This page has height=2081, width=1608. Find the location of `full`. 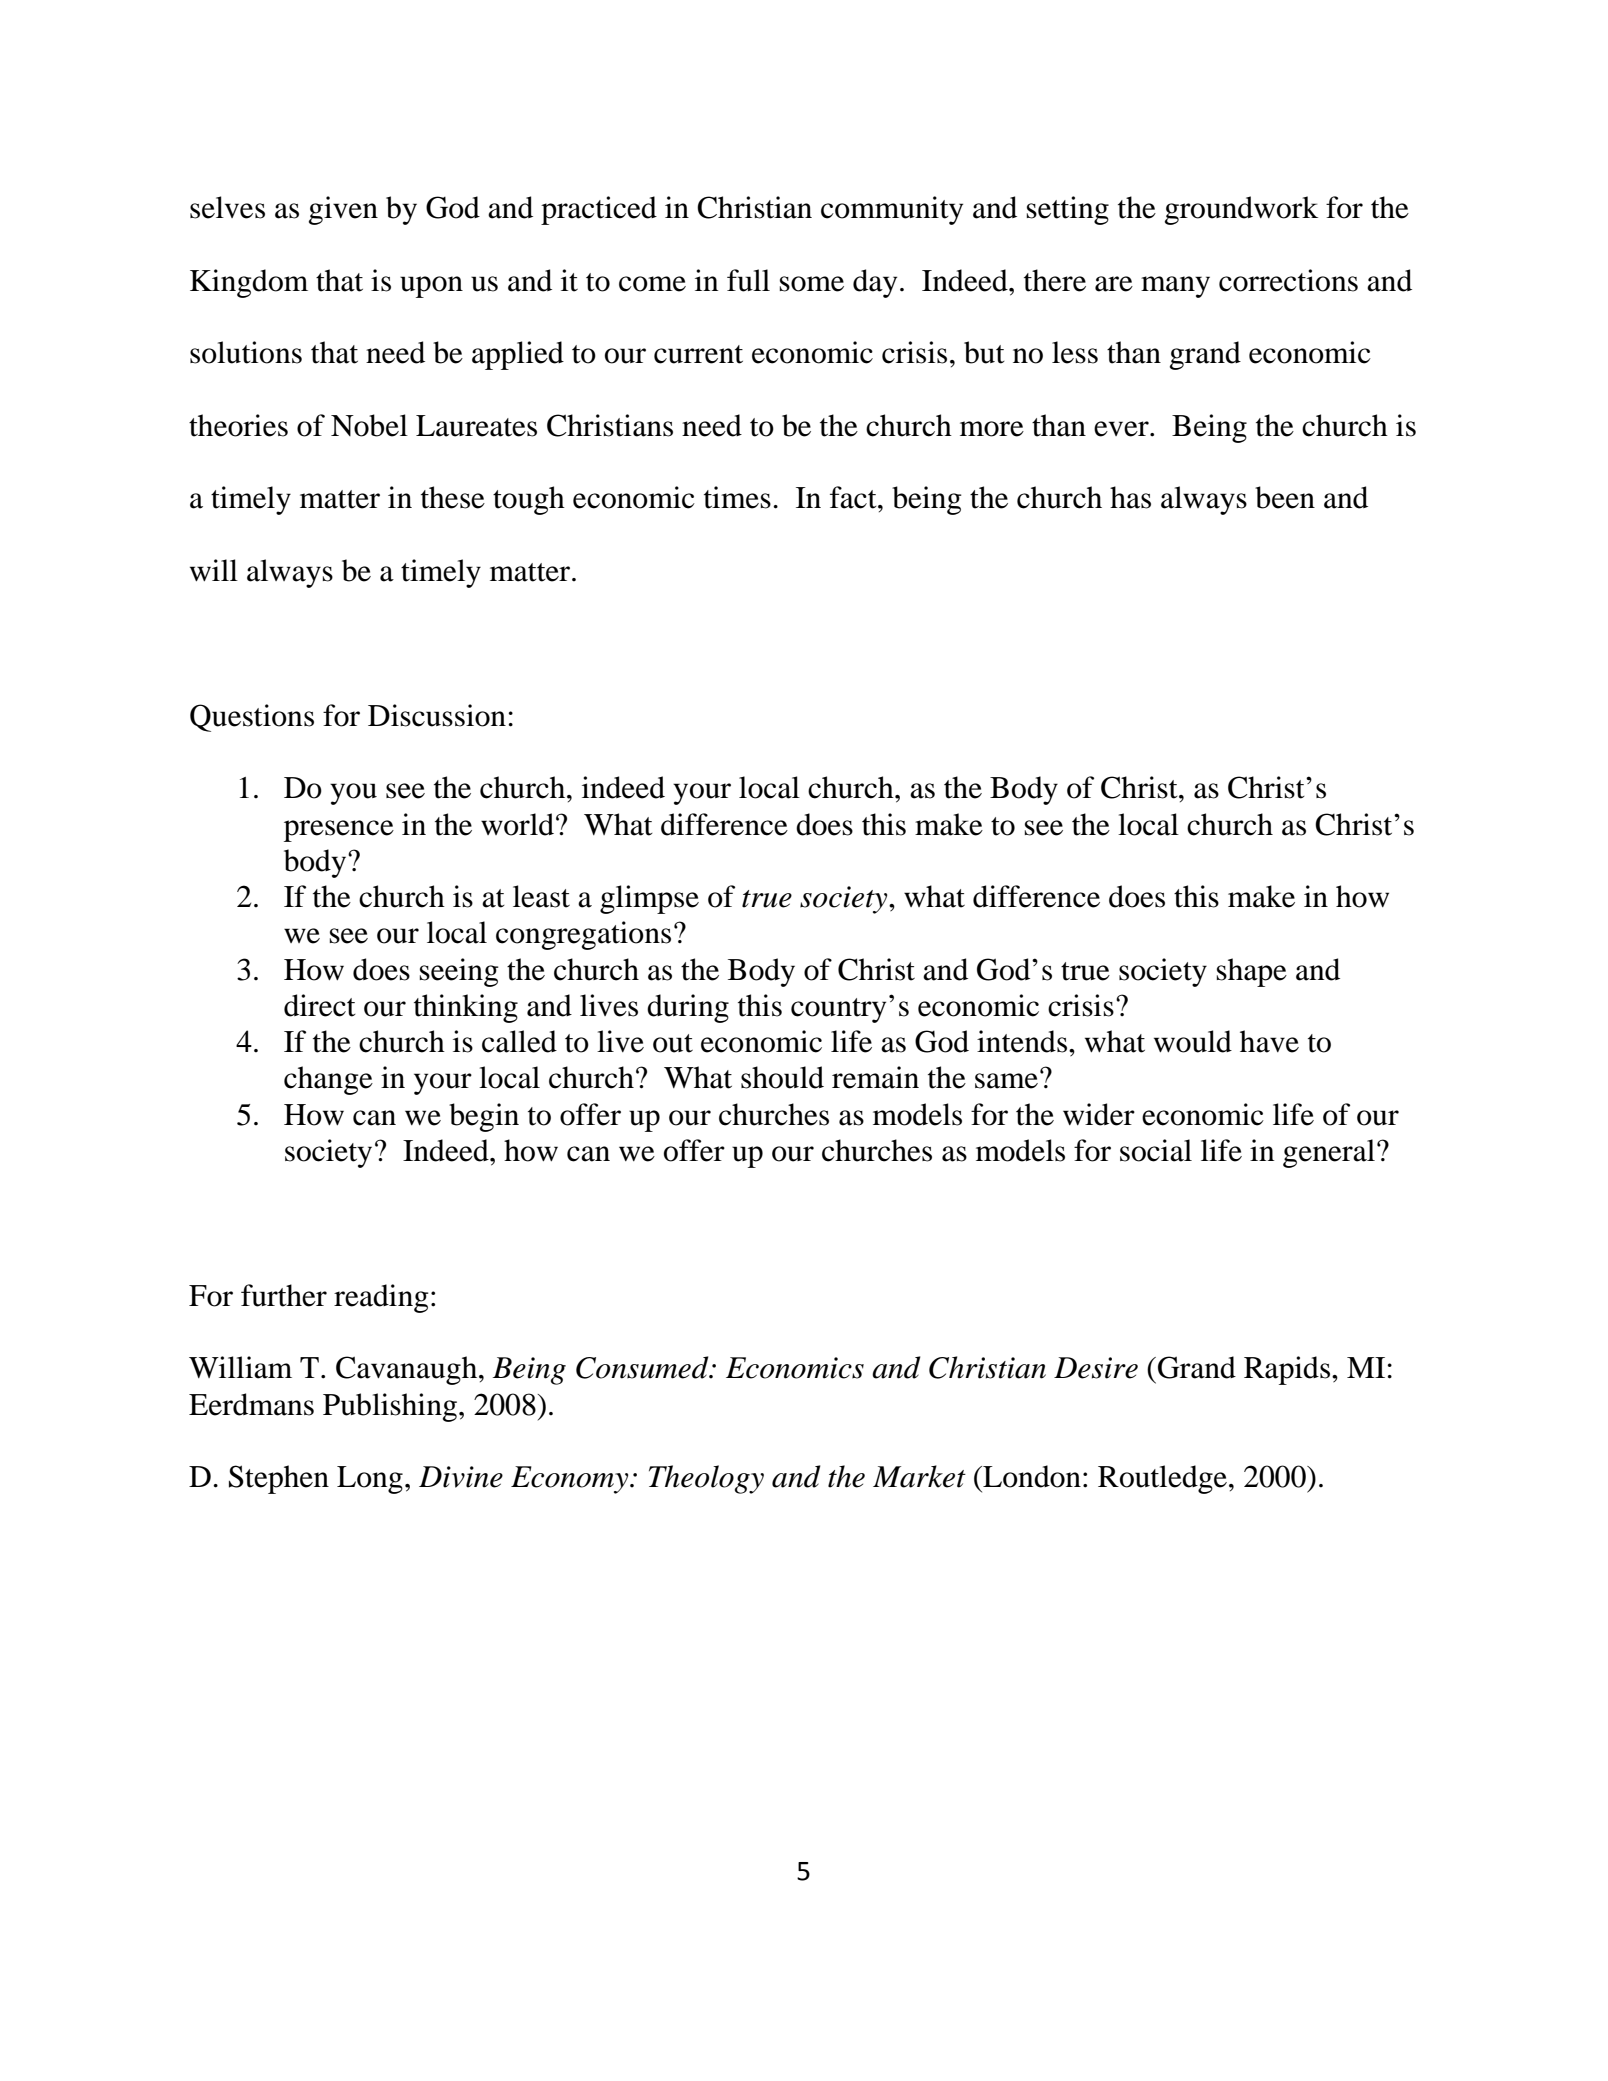

full is located at coordinates (748, 280).
